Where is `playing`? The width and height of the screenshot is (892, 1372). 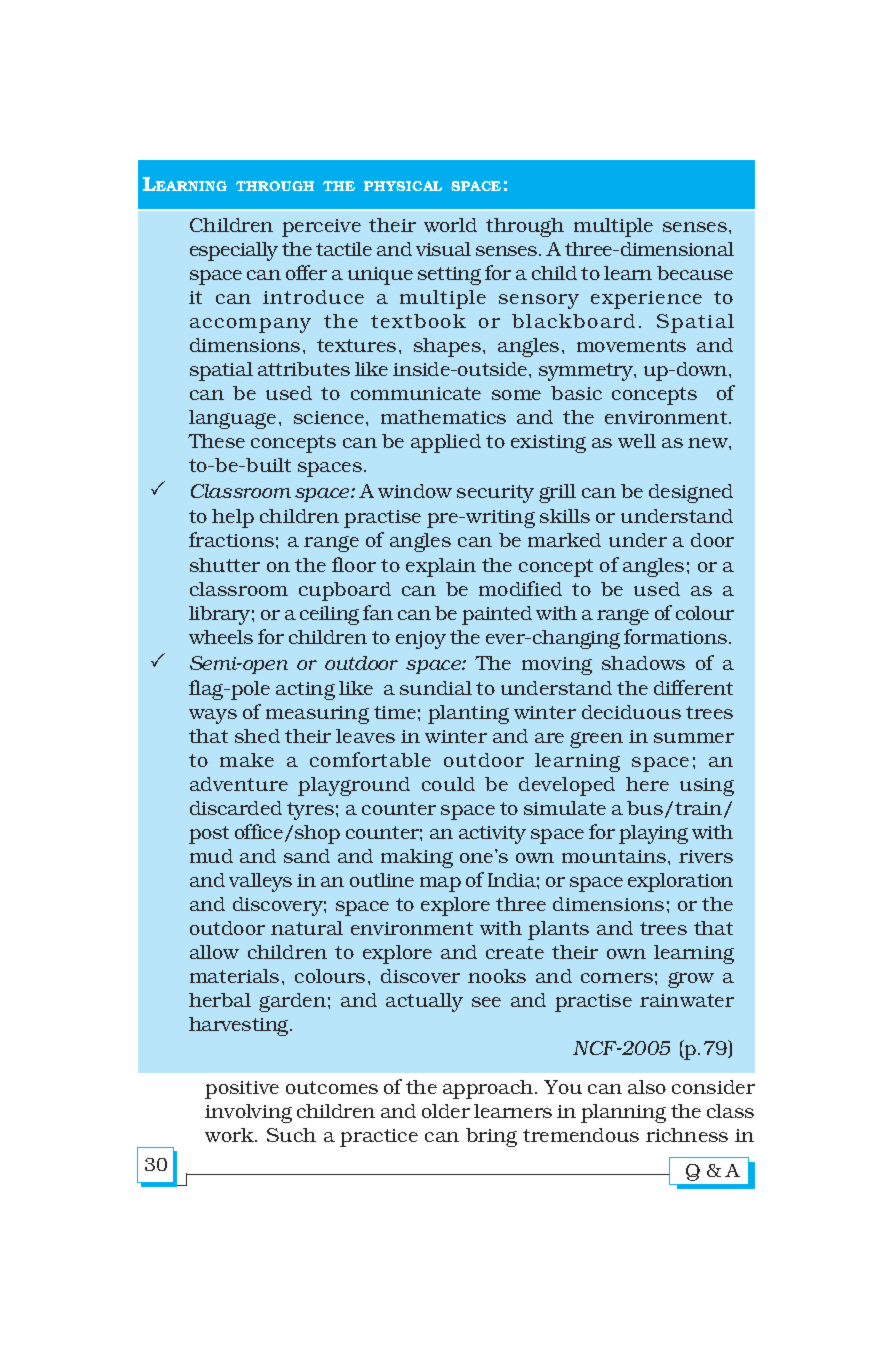
playing is located at coordinates (653, 834).
